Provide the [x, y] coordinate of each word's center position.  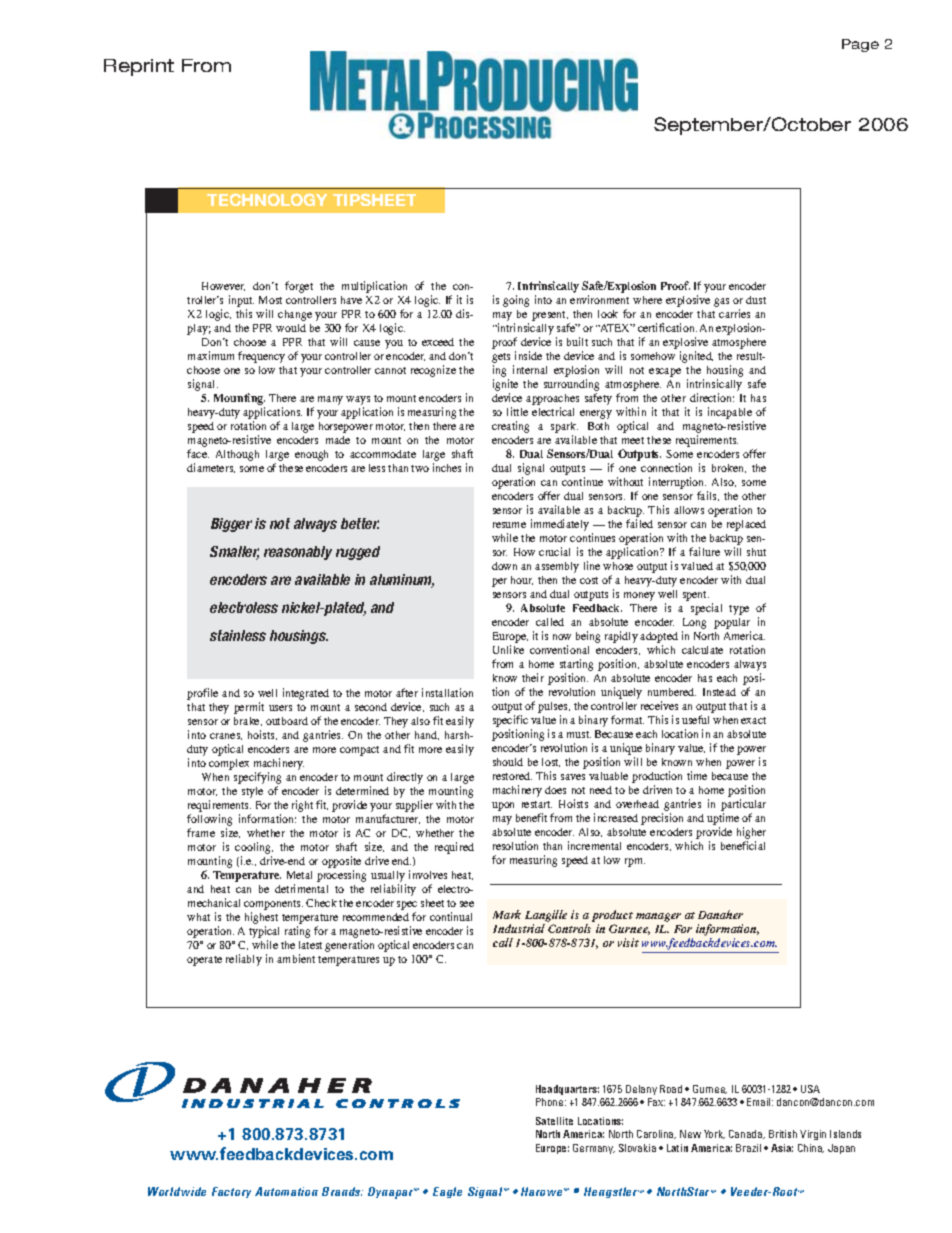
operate [204, 961]
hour [522, 580]
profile [202, 694]
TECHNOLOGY [267, 199]
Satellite [554, 1121]
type [739, 610]
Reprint [139, 67]
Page [860, 45]
